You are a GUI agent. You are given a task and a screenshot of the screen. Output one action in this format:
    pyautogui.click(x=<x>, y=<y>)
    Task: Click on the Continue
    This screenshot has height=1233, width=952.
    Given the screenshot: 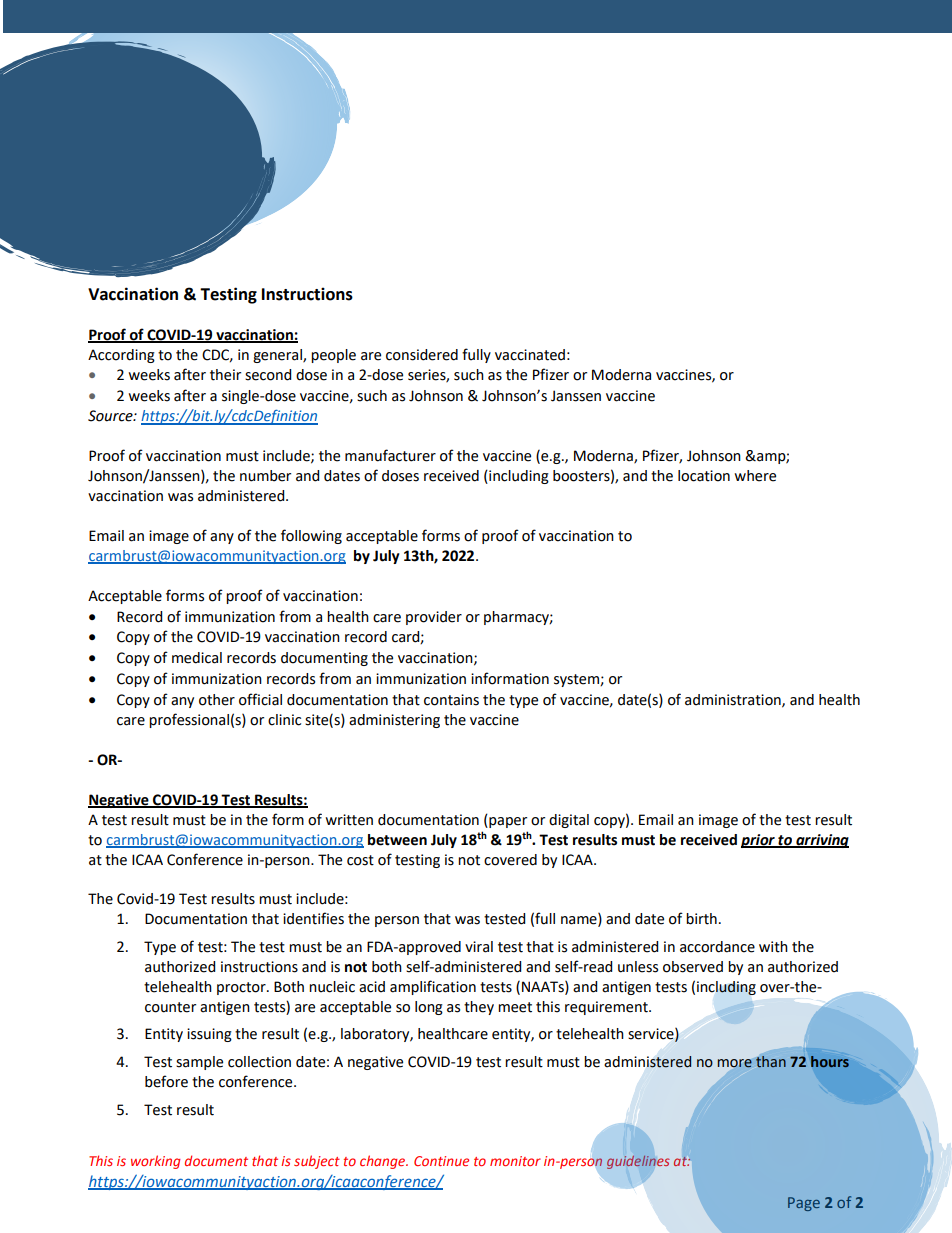 What is the action you would take?
    pyautogui.click(x=441, y=1161)
